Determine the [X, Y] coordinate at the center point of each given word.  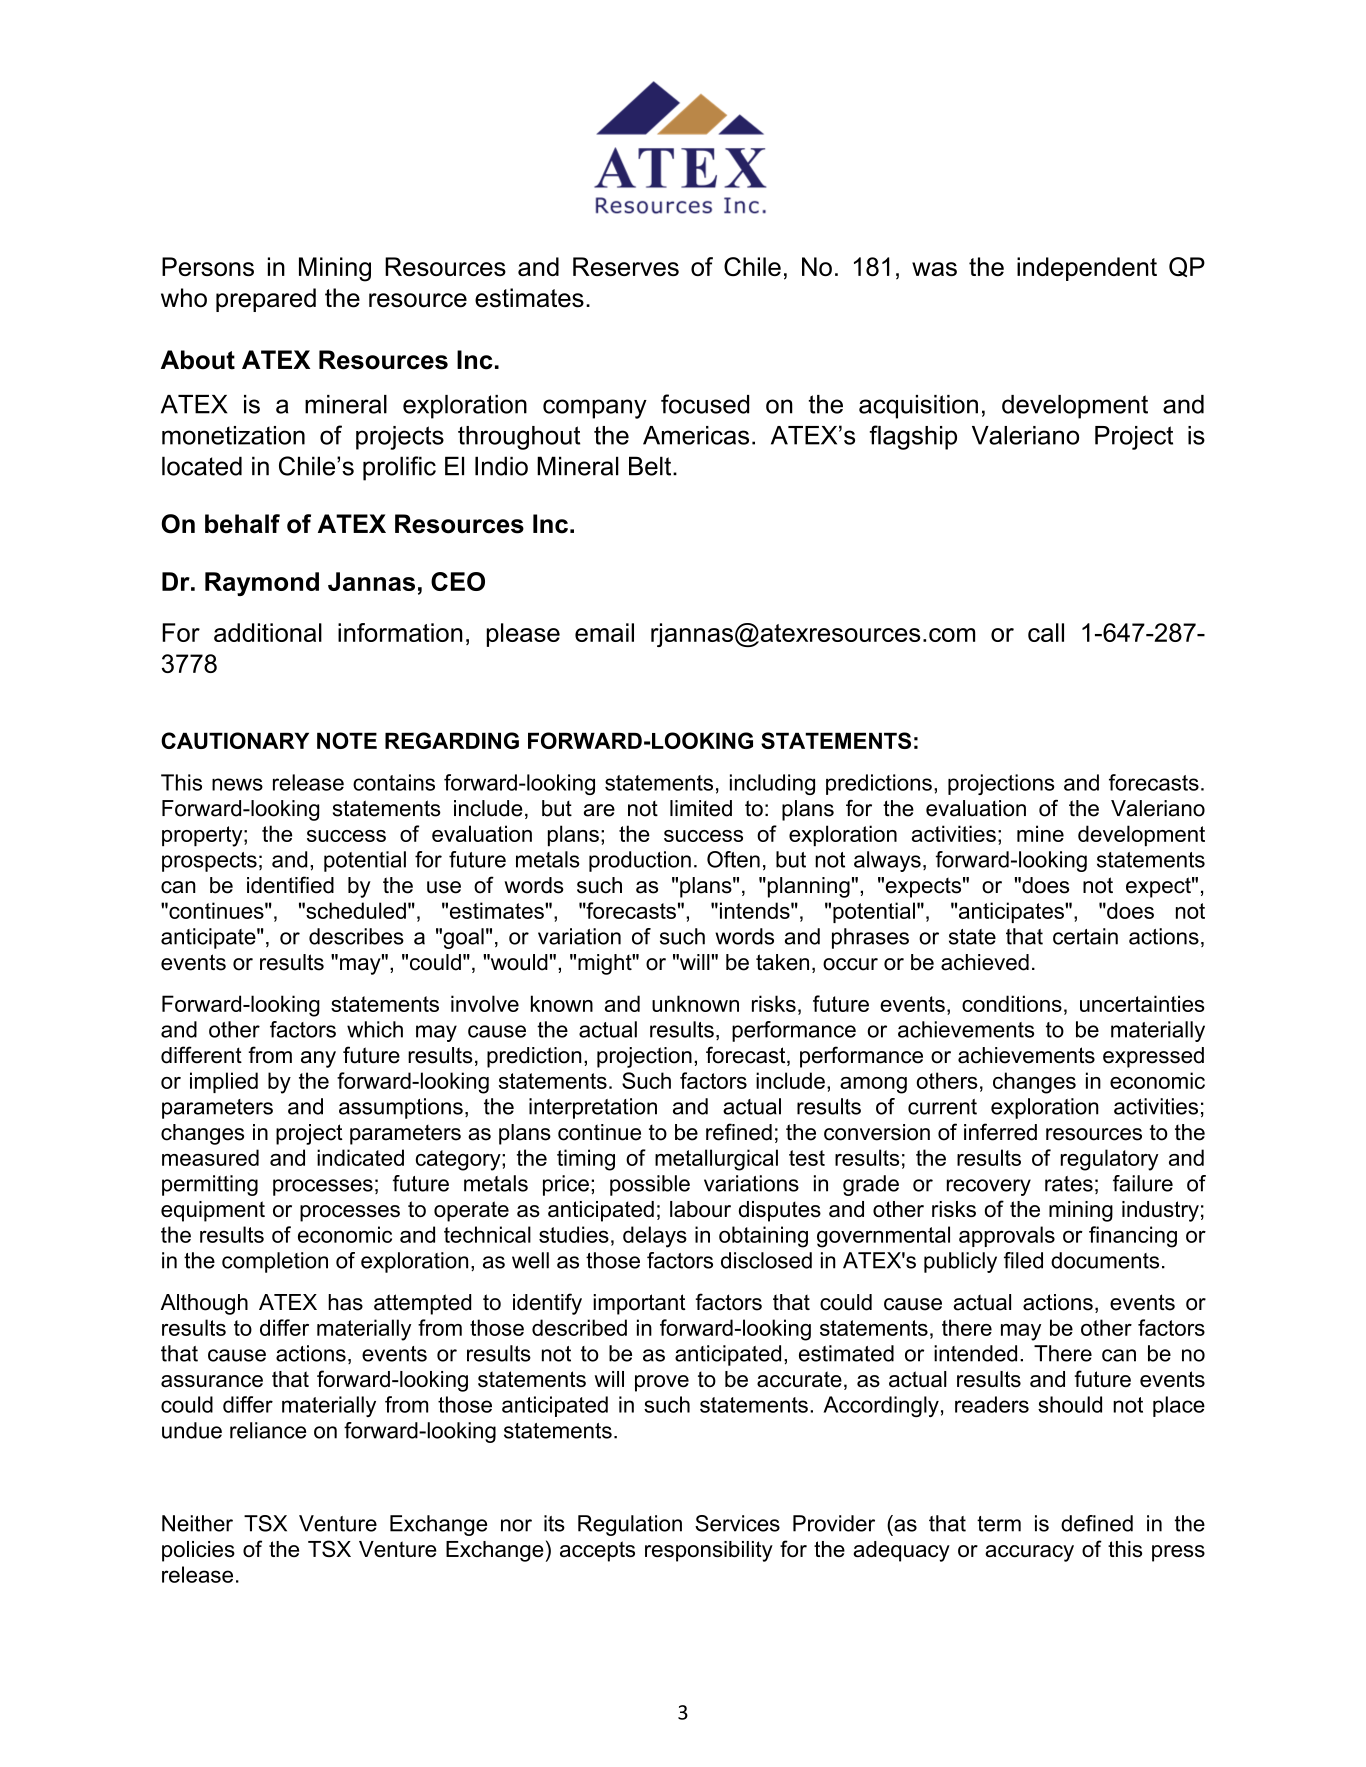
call [1046, 632]
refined [739, 1132]
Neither [197, 1523]
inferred [1000, 1132]
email [604, 632]
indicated [360, 1157]
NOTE [347, 740]
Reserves [626, 266]
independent [1087, 269]
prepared [266, 300]
